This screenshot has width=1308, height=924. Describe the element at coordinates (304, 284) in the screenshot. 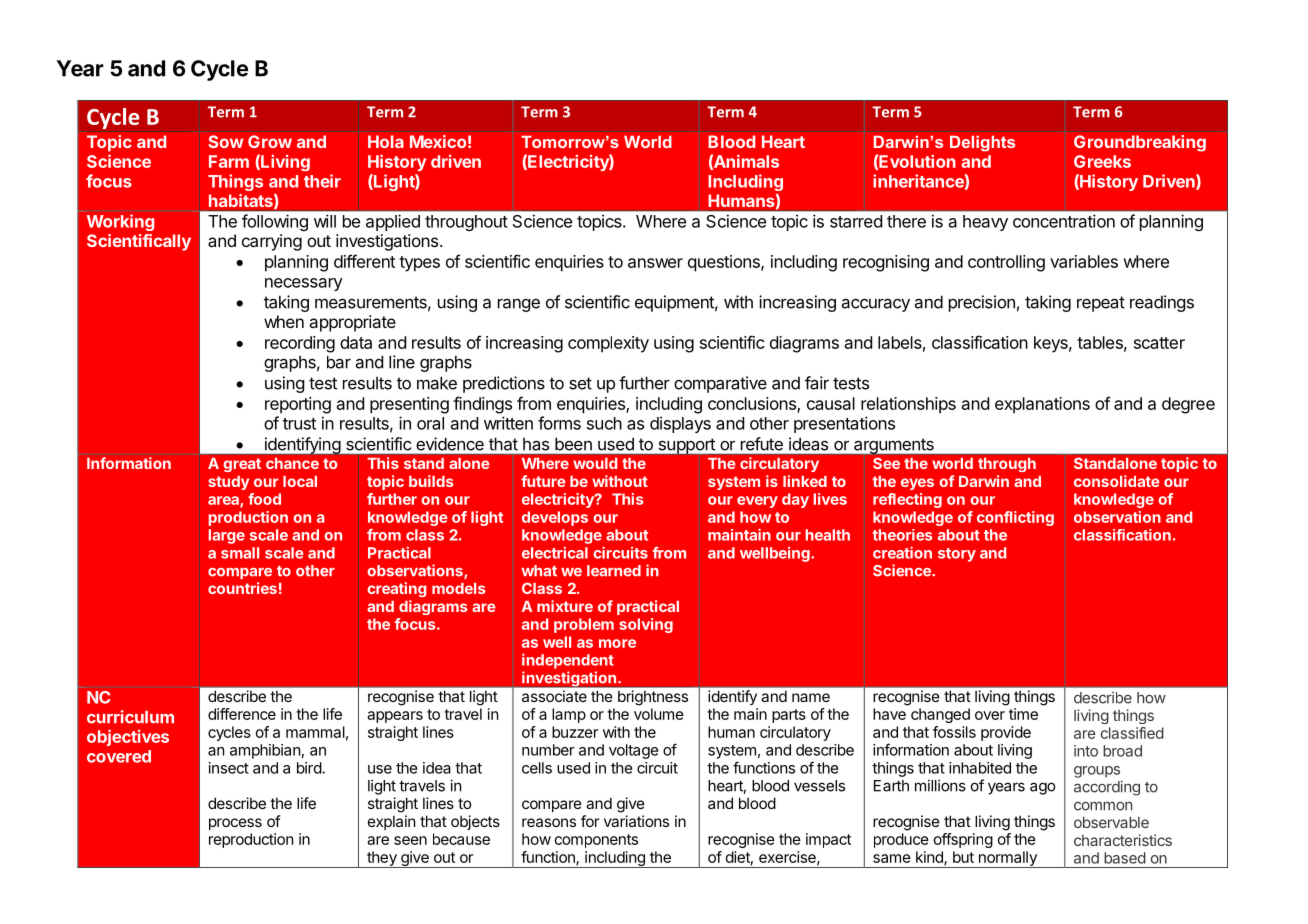

I see `necessary` at that location.
